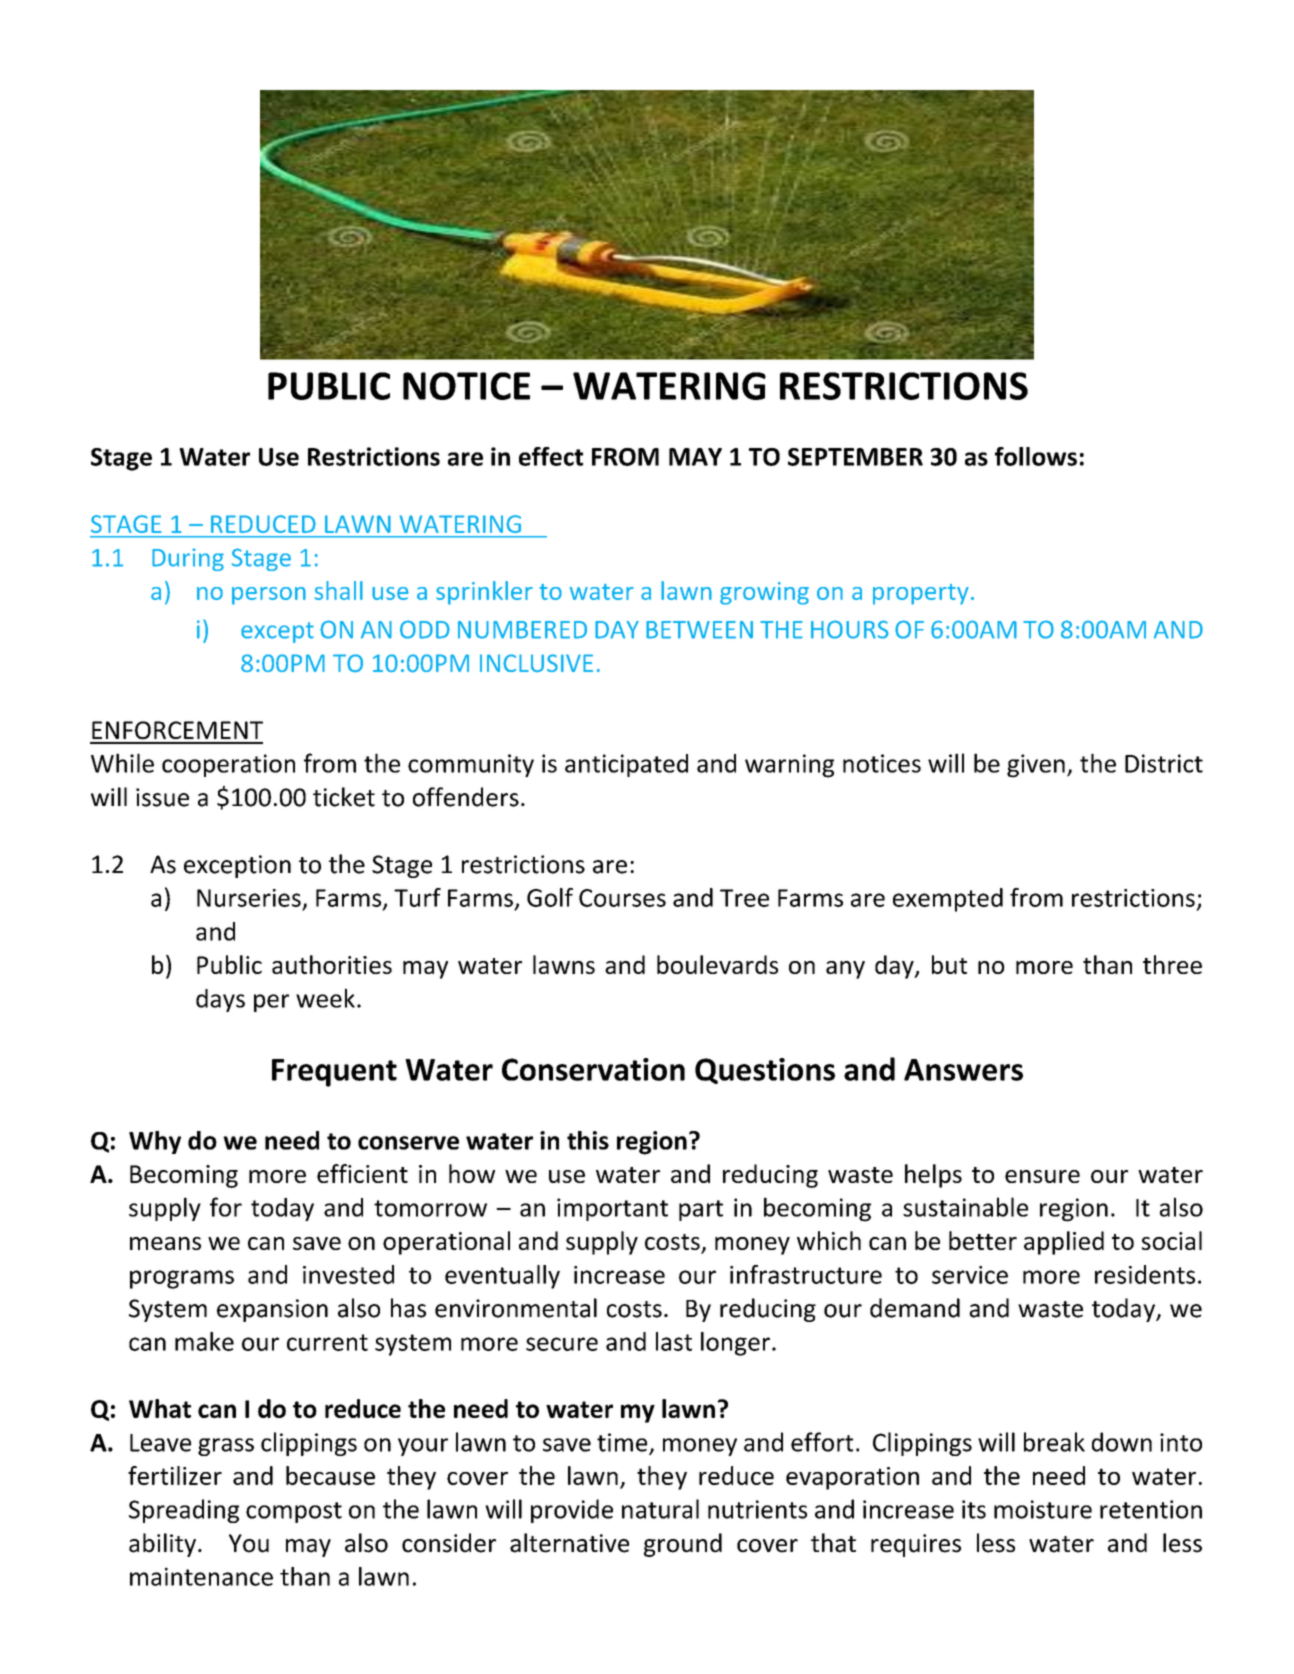 The height and width of the screenshot is (1674, 1294). I want to click on Answers, so click(963, 1070).
